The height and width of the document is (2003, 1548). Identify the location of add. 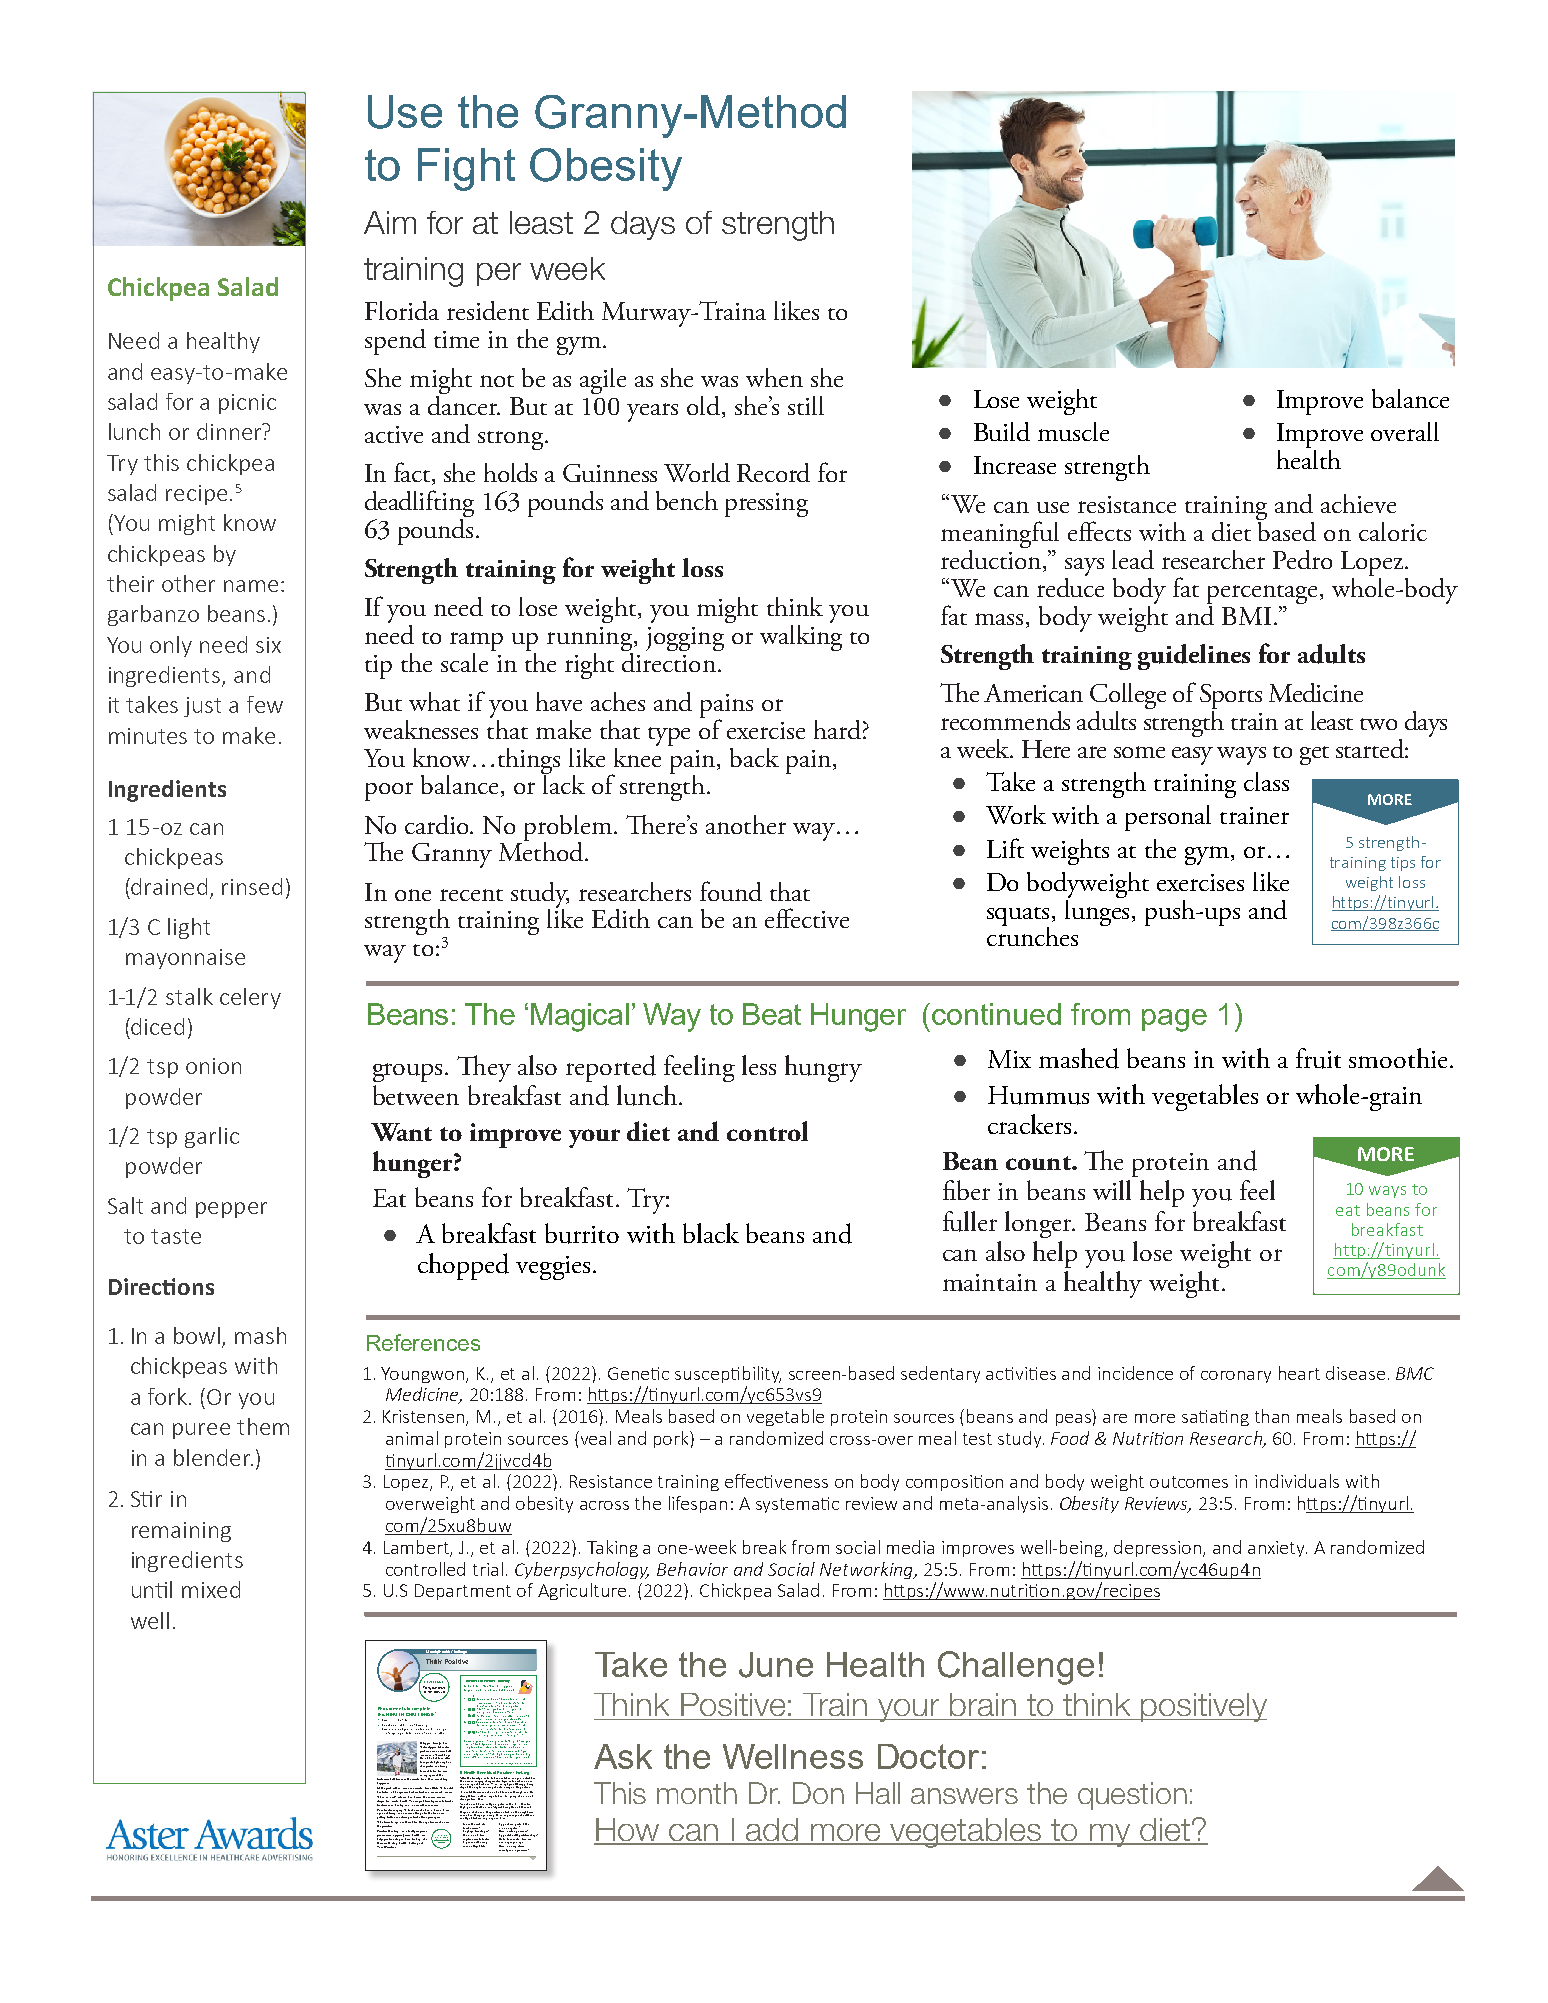
(772, 1831).
